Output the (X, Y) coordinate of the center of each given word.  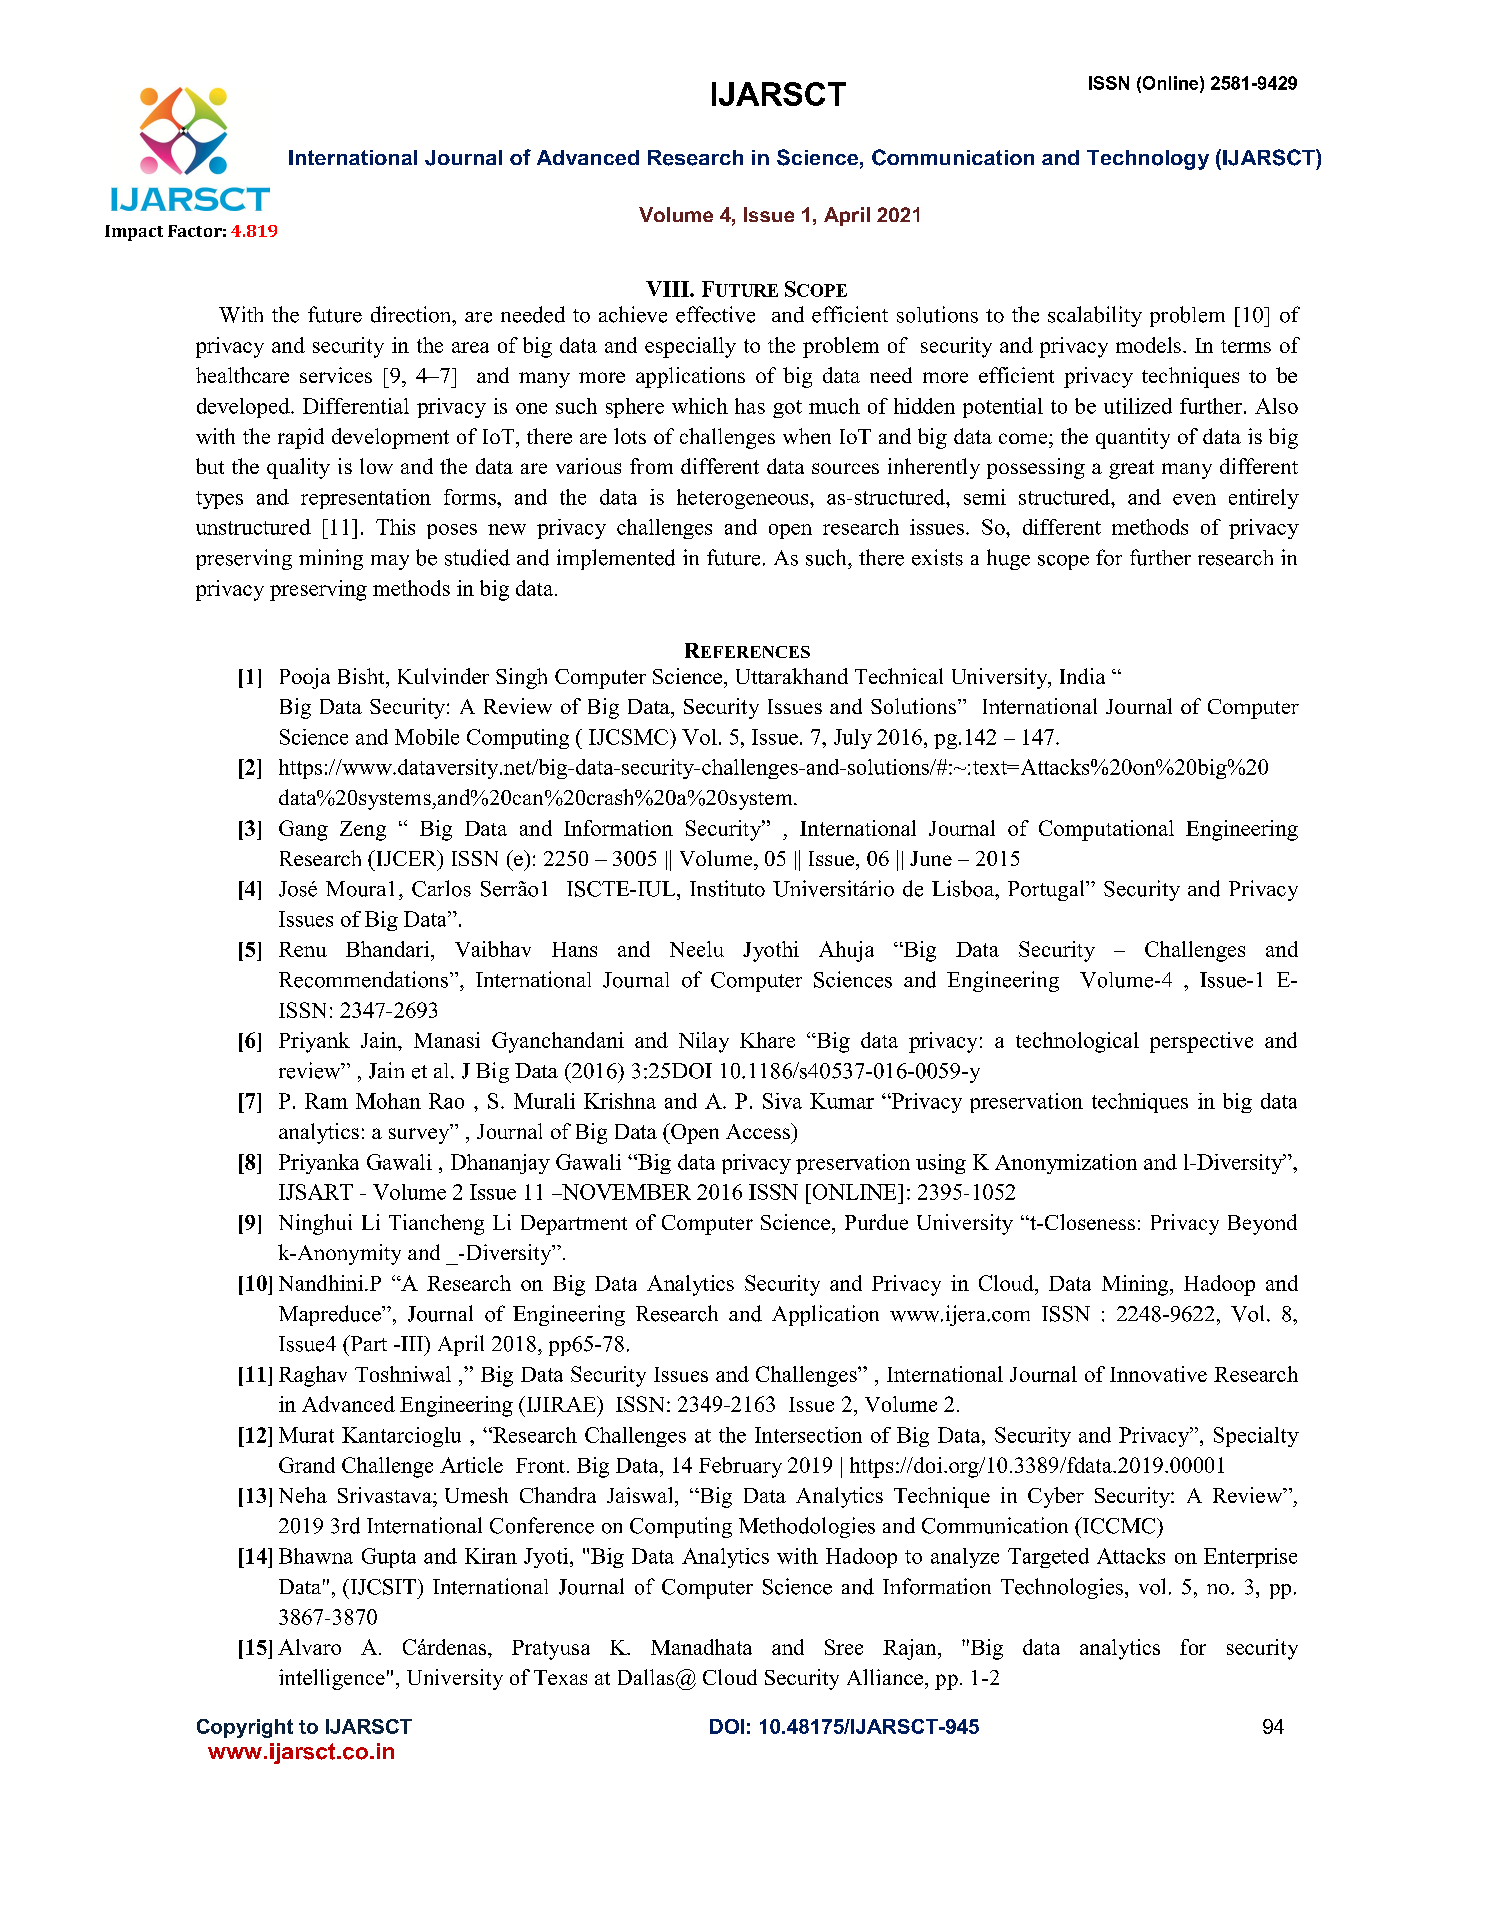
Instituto (727, 888)
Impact (134, 233)
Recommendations (365, 979)
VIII (668, 289)
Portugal (1047, 890)
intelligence (332, 1679)
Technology (1148, 160)
